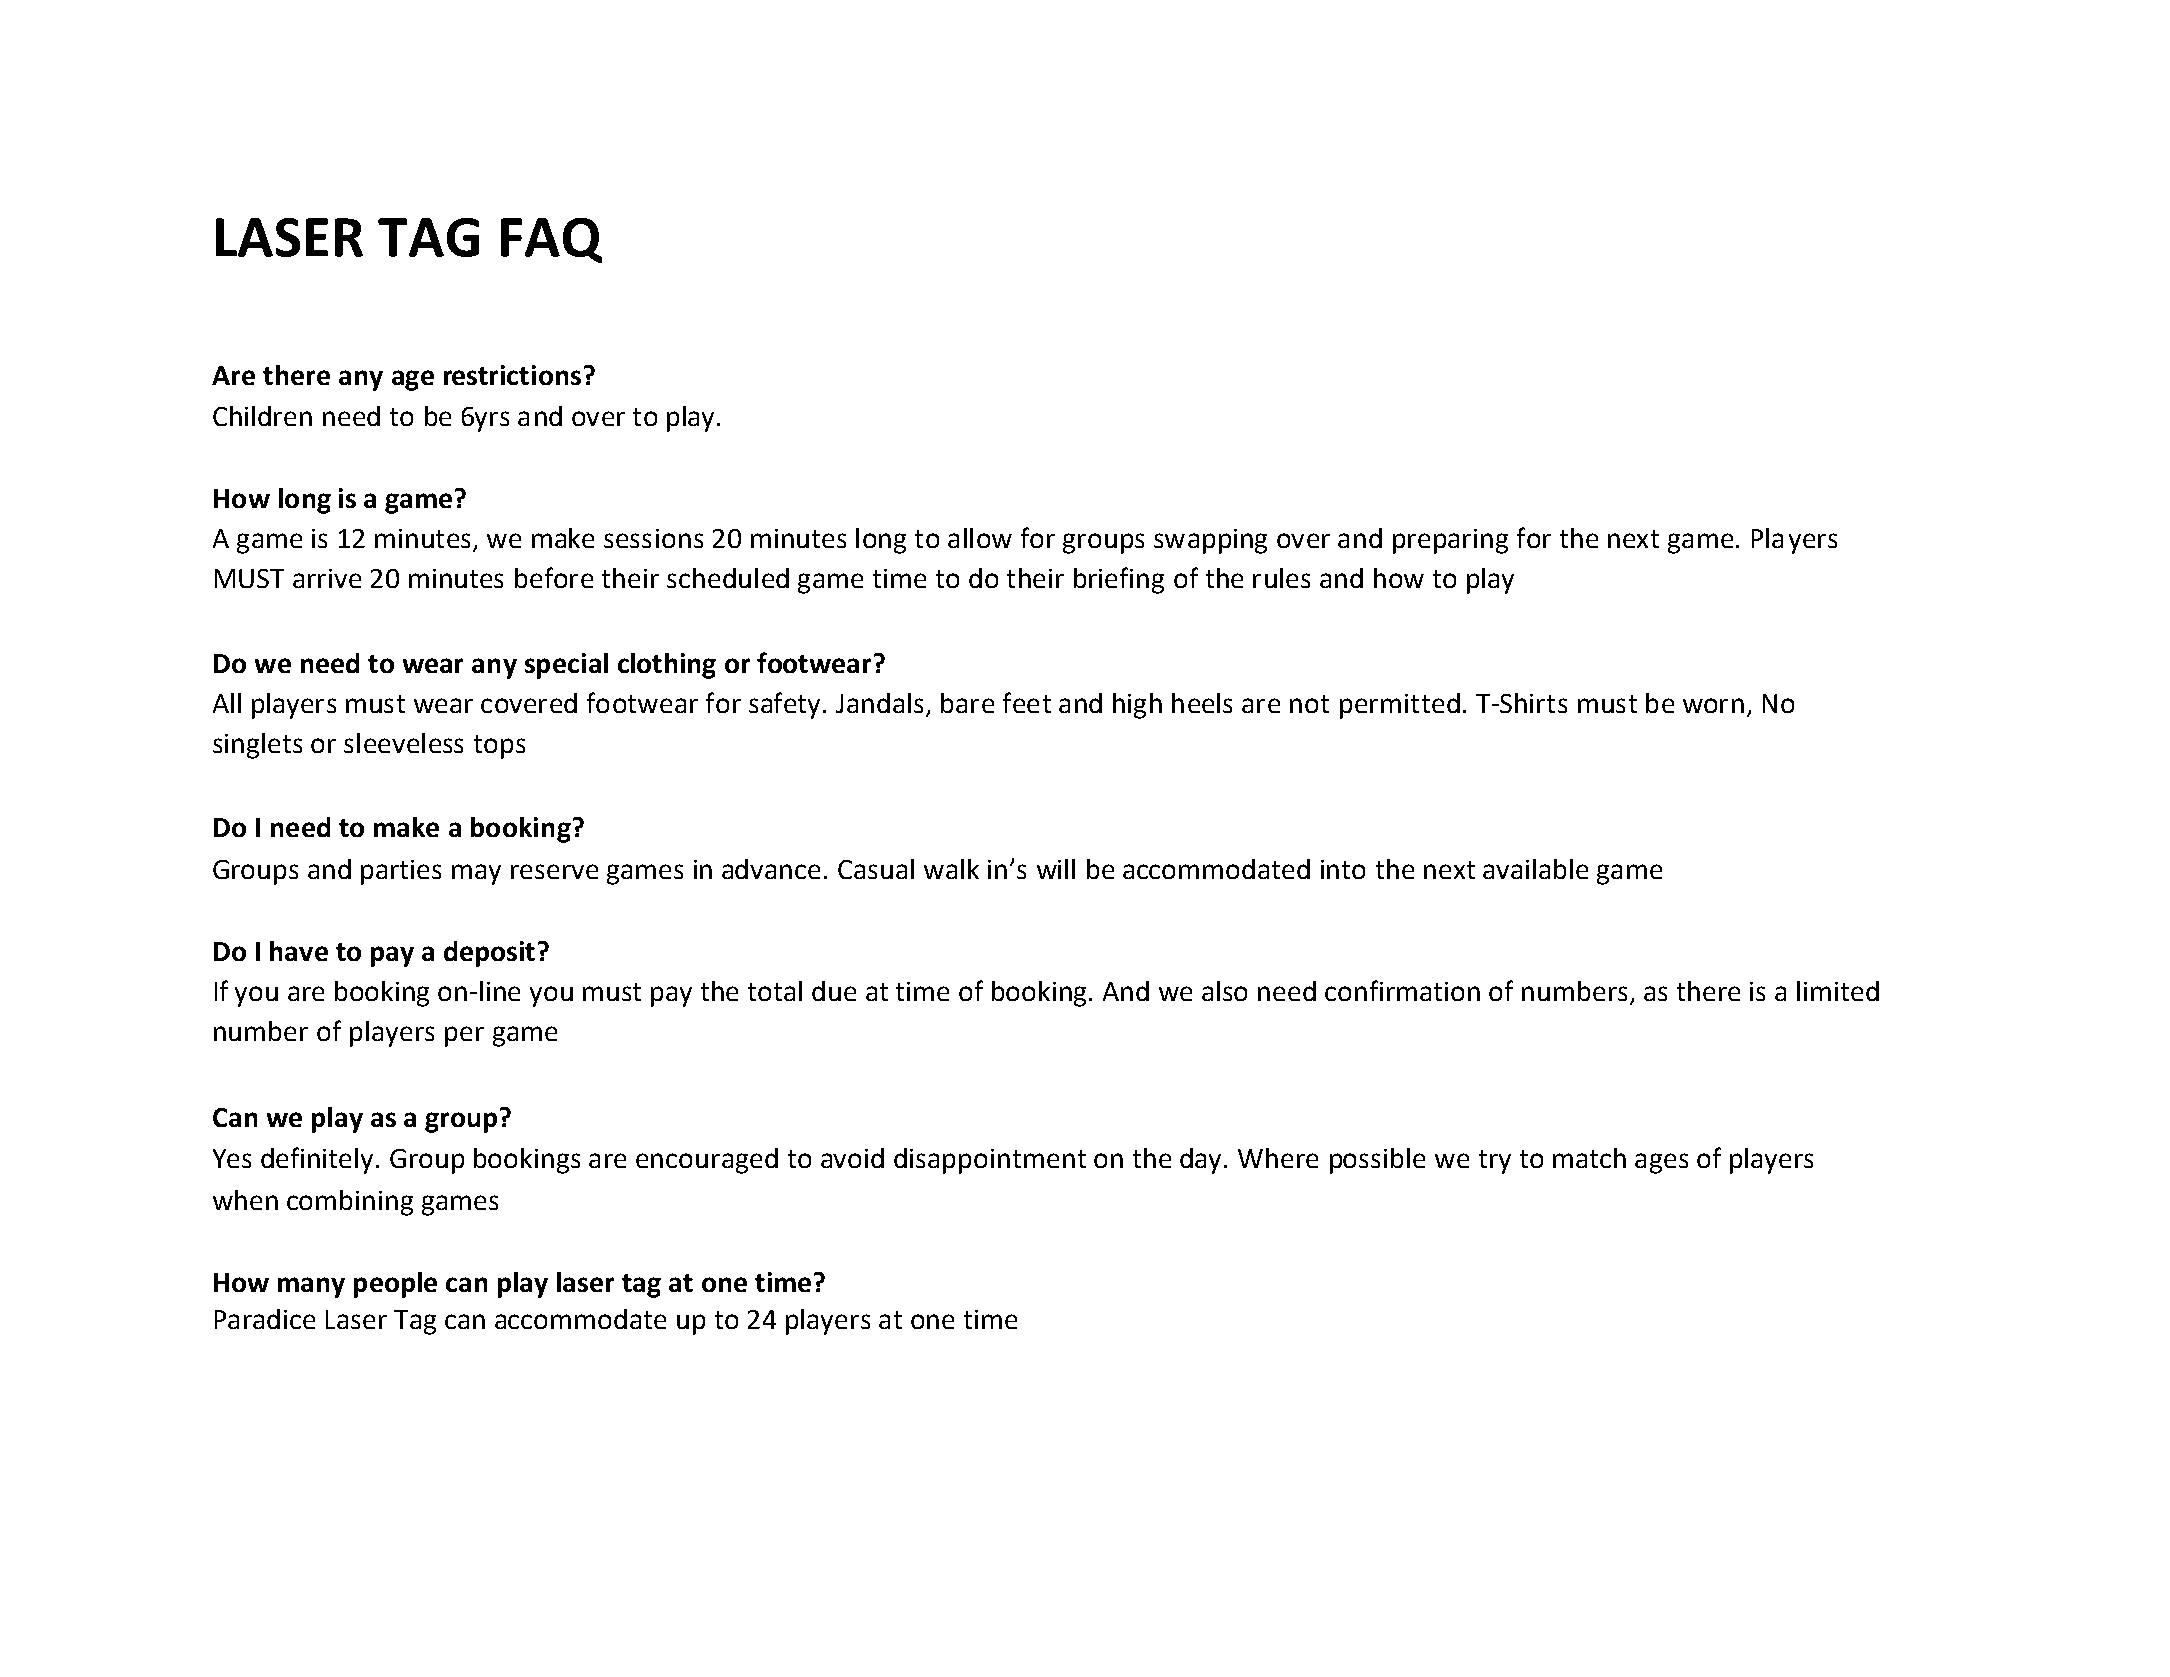  Describe the element at coordinates (990, 1161) in the screenshot. I see `disappointment` at that location.
